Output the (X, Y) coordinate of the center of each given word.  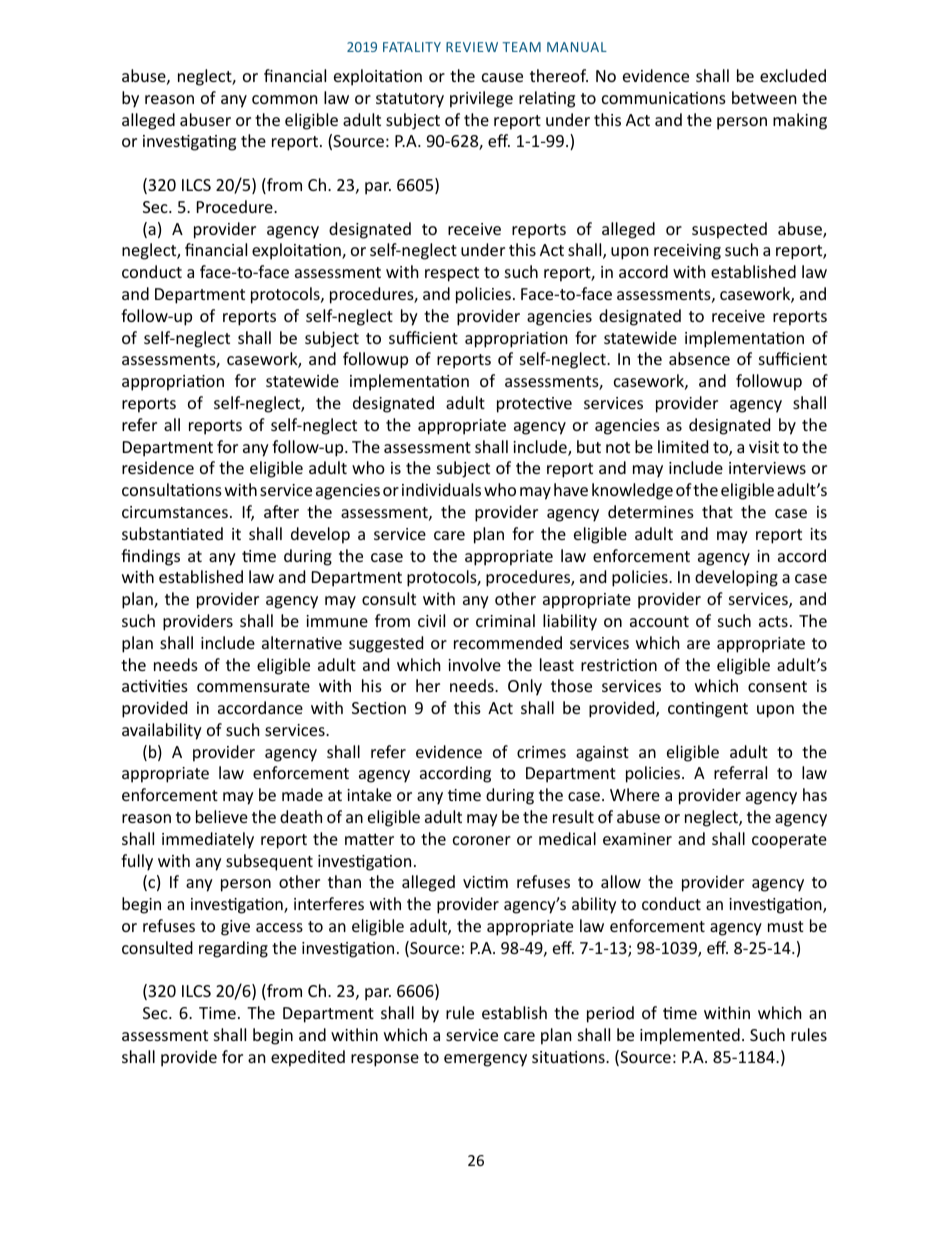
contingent (708, 710)
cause (502, 77)
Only (525, 687)
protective (534, 405)
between (764, 97)
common (285, 99)
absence (699, 358)
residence (158, 467)
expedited (308, 1058)
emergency (485, 1060)
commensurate (253, 686)
